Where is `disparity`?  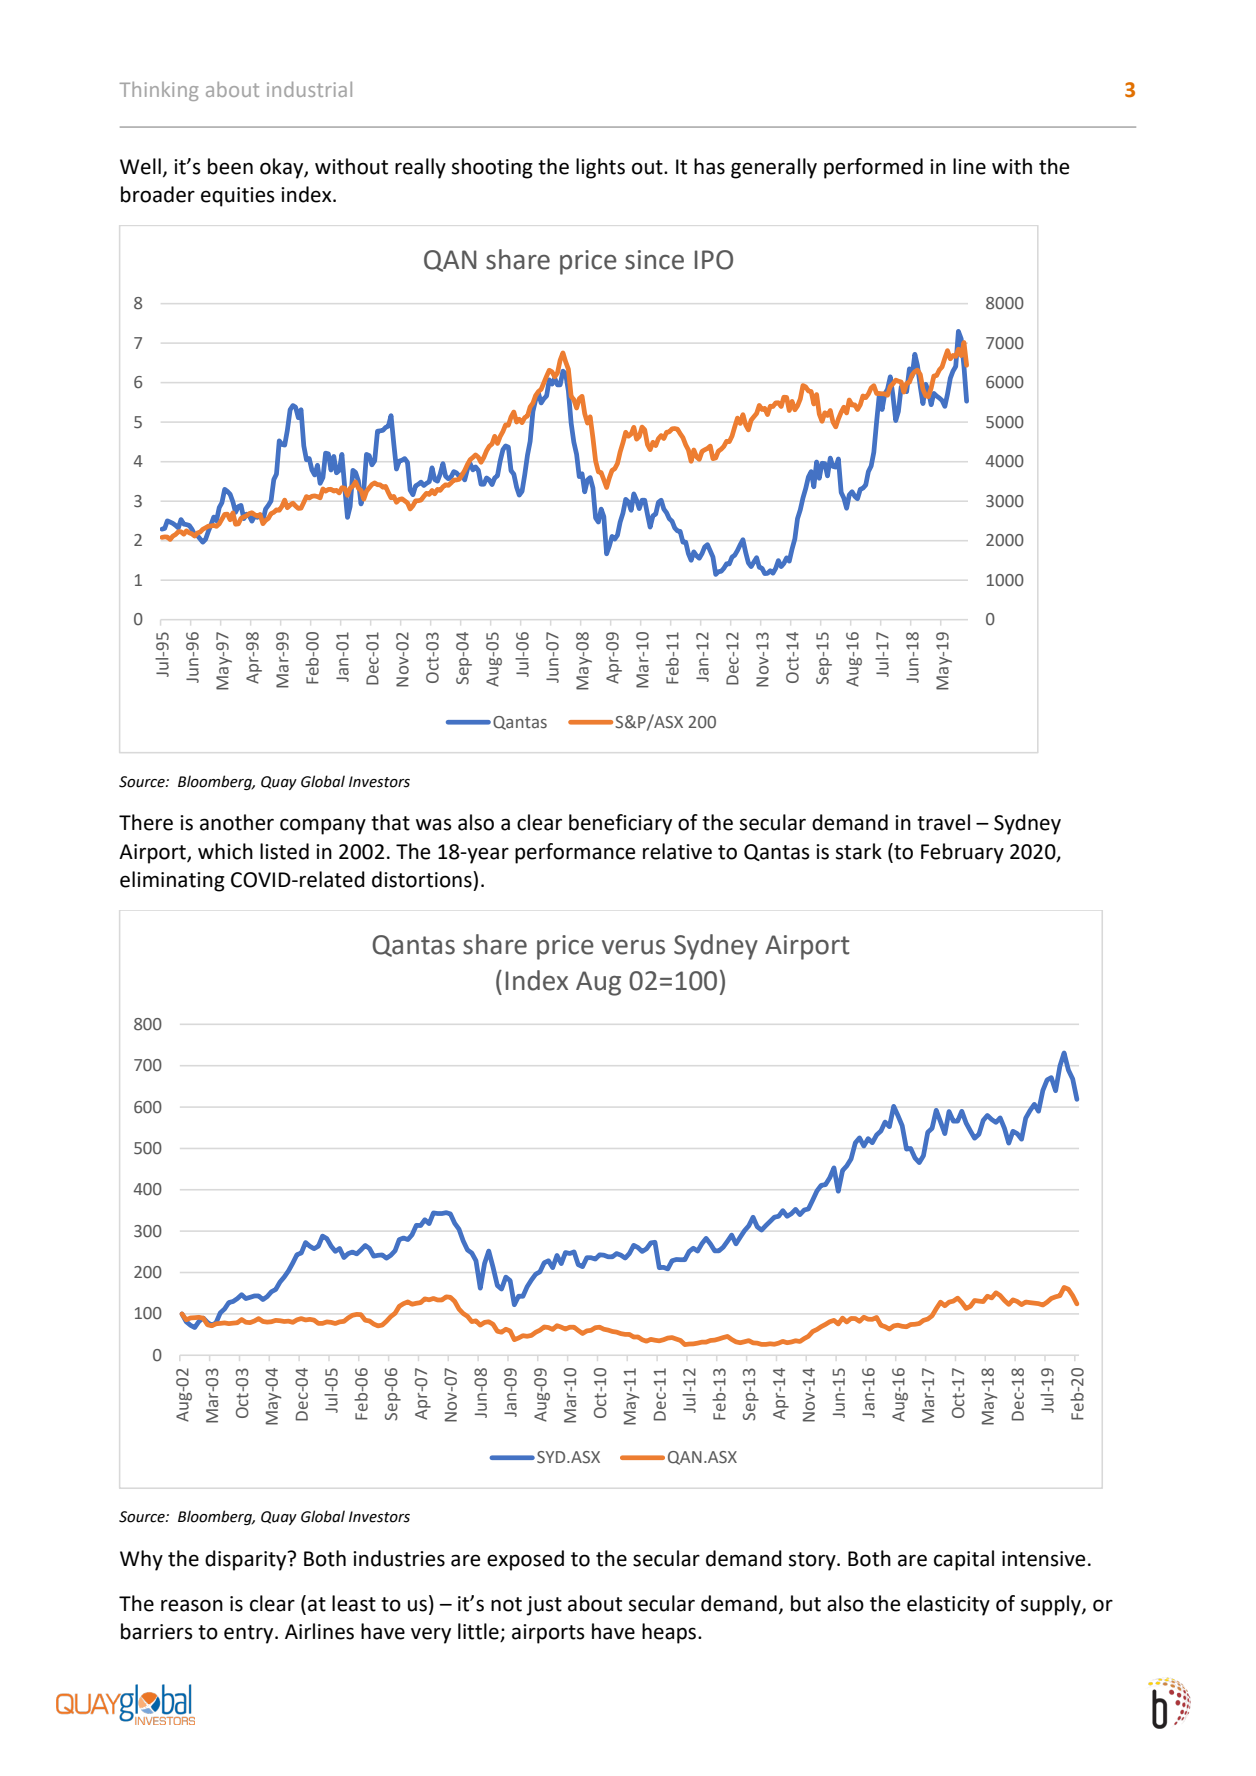
disparity is located at coordinates (247, 1560).
